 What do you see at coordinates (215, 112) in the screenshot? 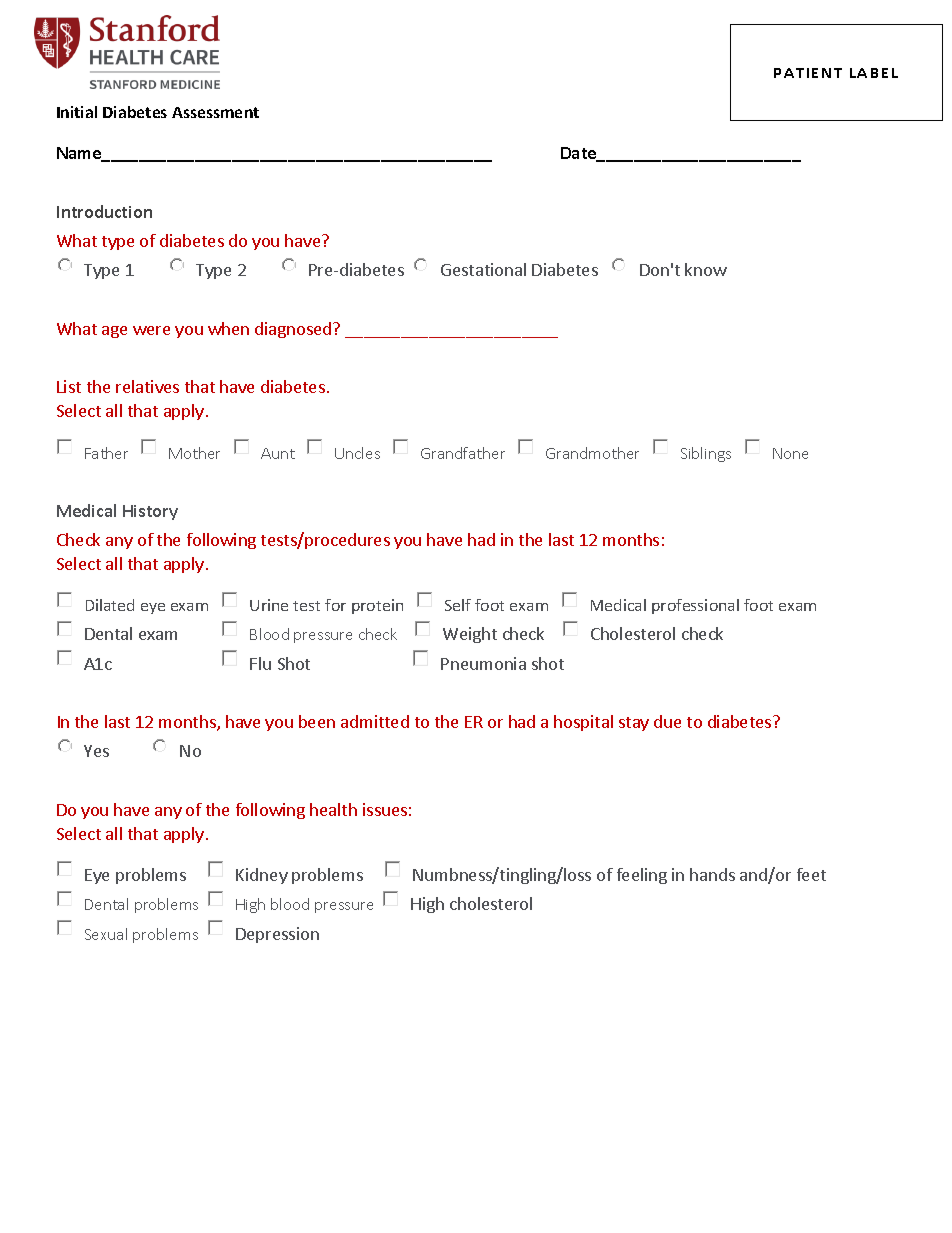
I see `Assessment` at bounding box center [215, 112].
